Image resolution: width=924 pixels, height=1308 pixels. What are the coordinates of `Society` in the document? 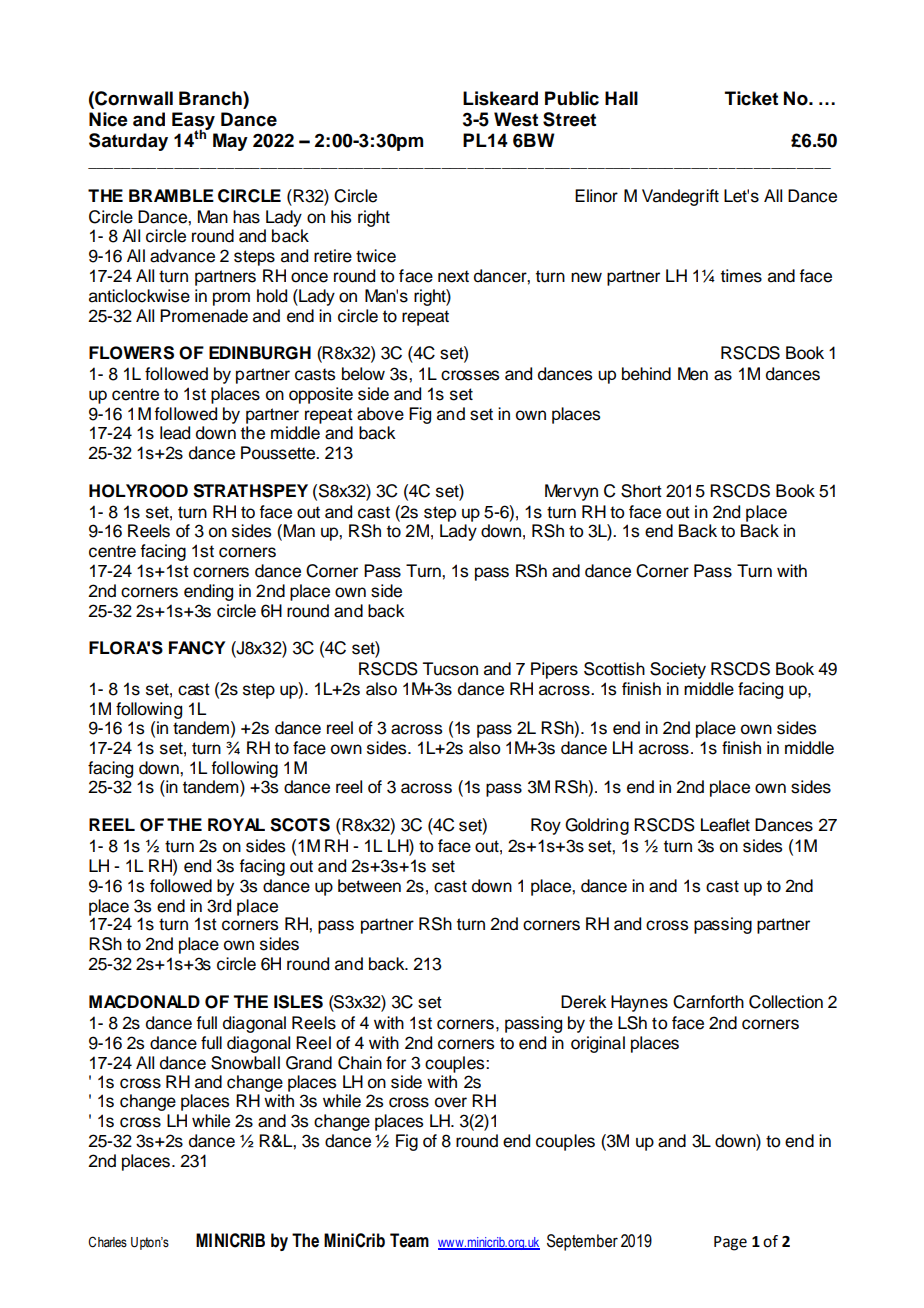 It's located at (678, 670).
